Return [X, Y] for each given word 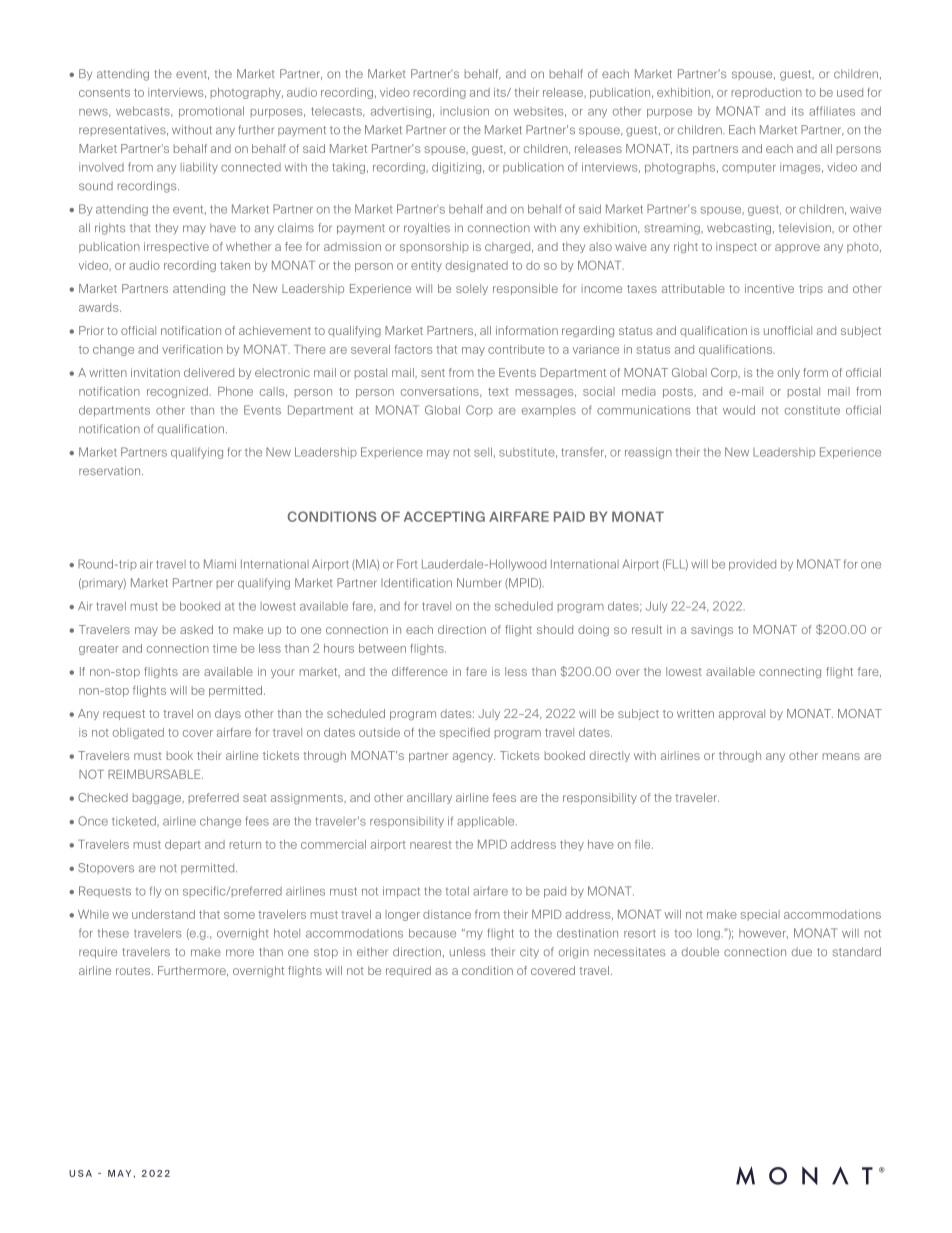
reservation [111, 471]
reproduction [767, 93]
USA [80, 1173]
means [841, 756]
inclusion [465, 111]
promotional [211, 112]
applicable [487, 822]
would [739, 410]
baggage [158, 798]
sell [483, 452]
